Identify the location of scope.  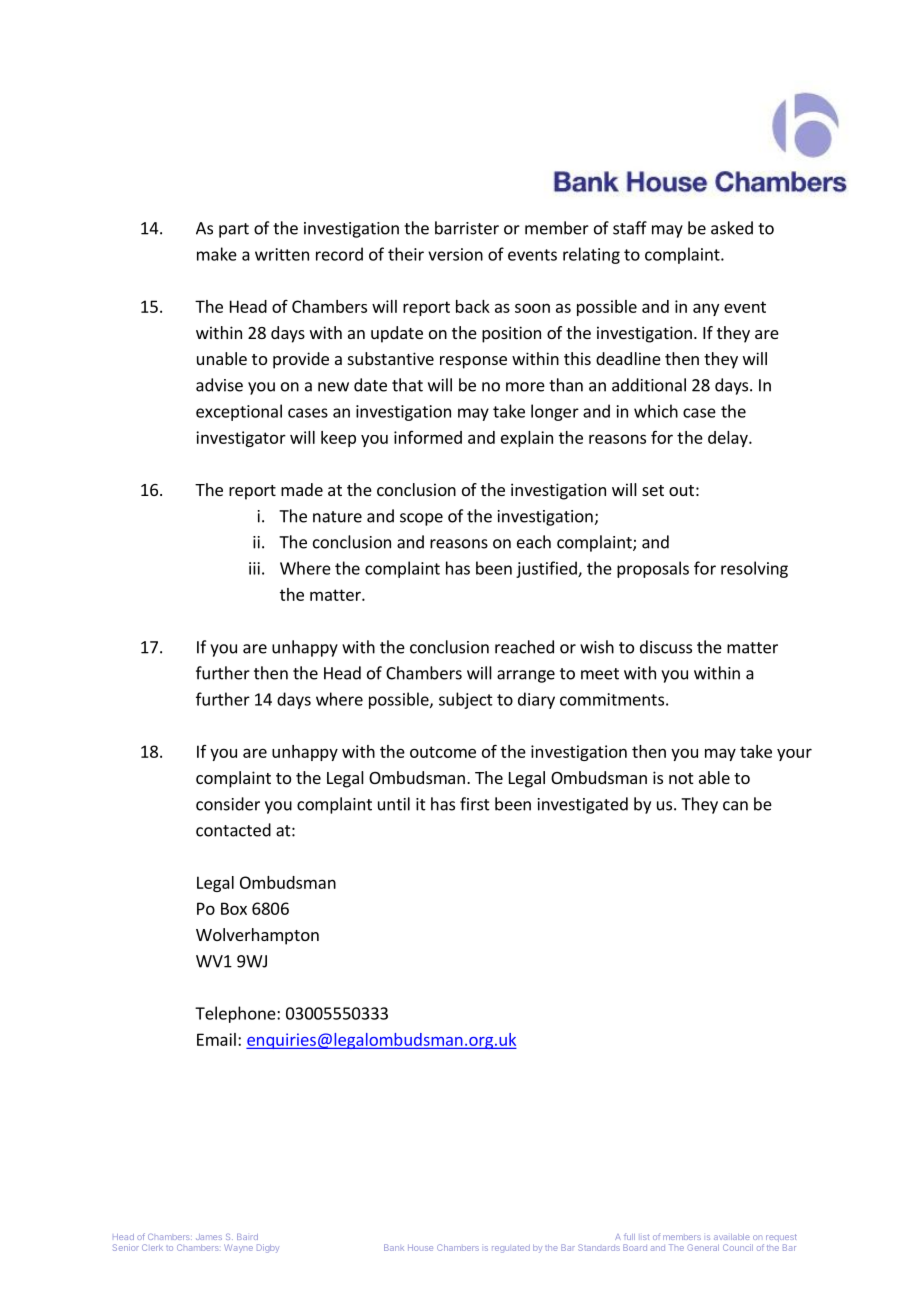
(421, 519).
